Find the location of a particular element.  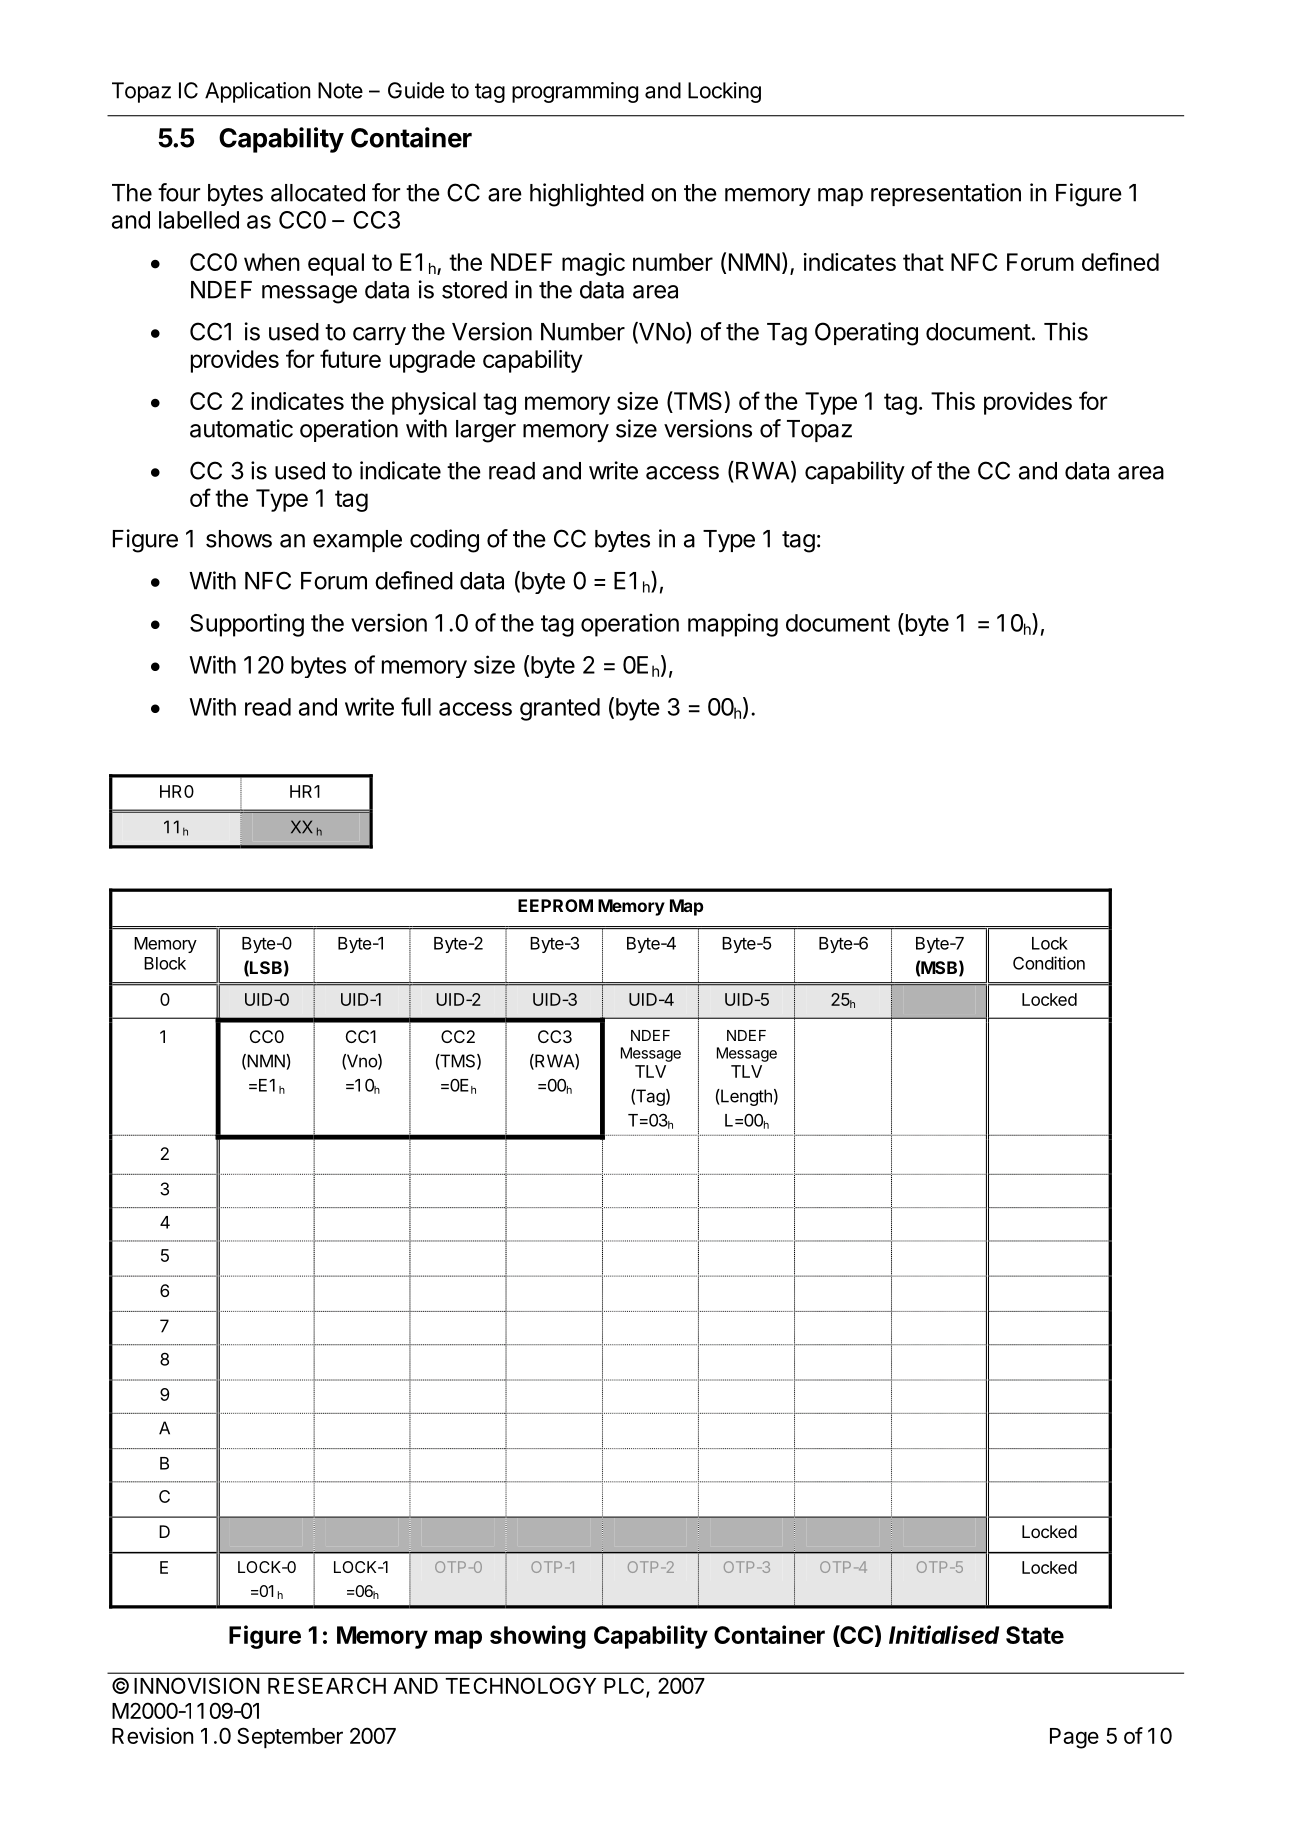

Operating is located at coordinates (866, 334).
